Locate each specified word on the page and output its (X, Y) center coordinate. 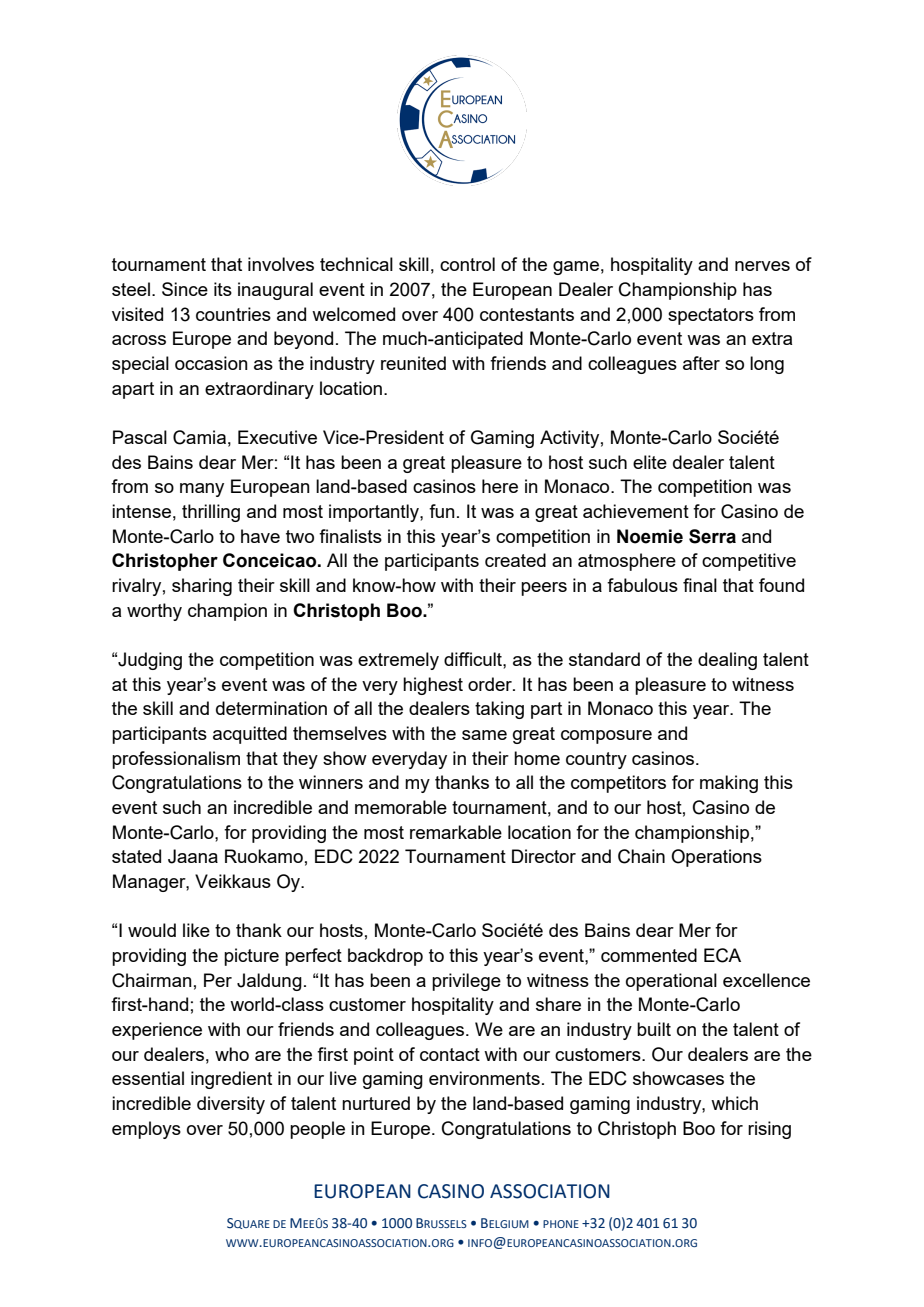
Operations (716, 858)
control (467, 264)
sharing (202, 587)
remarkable (456, 832)
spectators (711, 316)
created (515, 560)
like (196, 930)
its (223, 289)
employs (146, 1130)
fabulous (642, 585)
